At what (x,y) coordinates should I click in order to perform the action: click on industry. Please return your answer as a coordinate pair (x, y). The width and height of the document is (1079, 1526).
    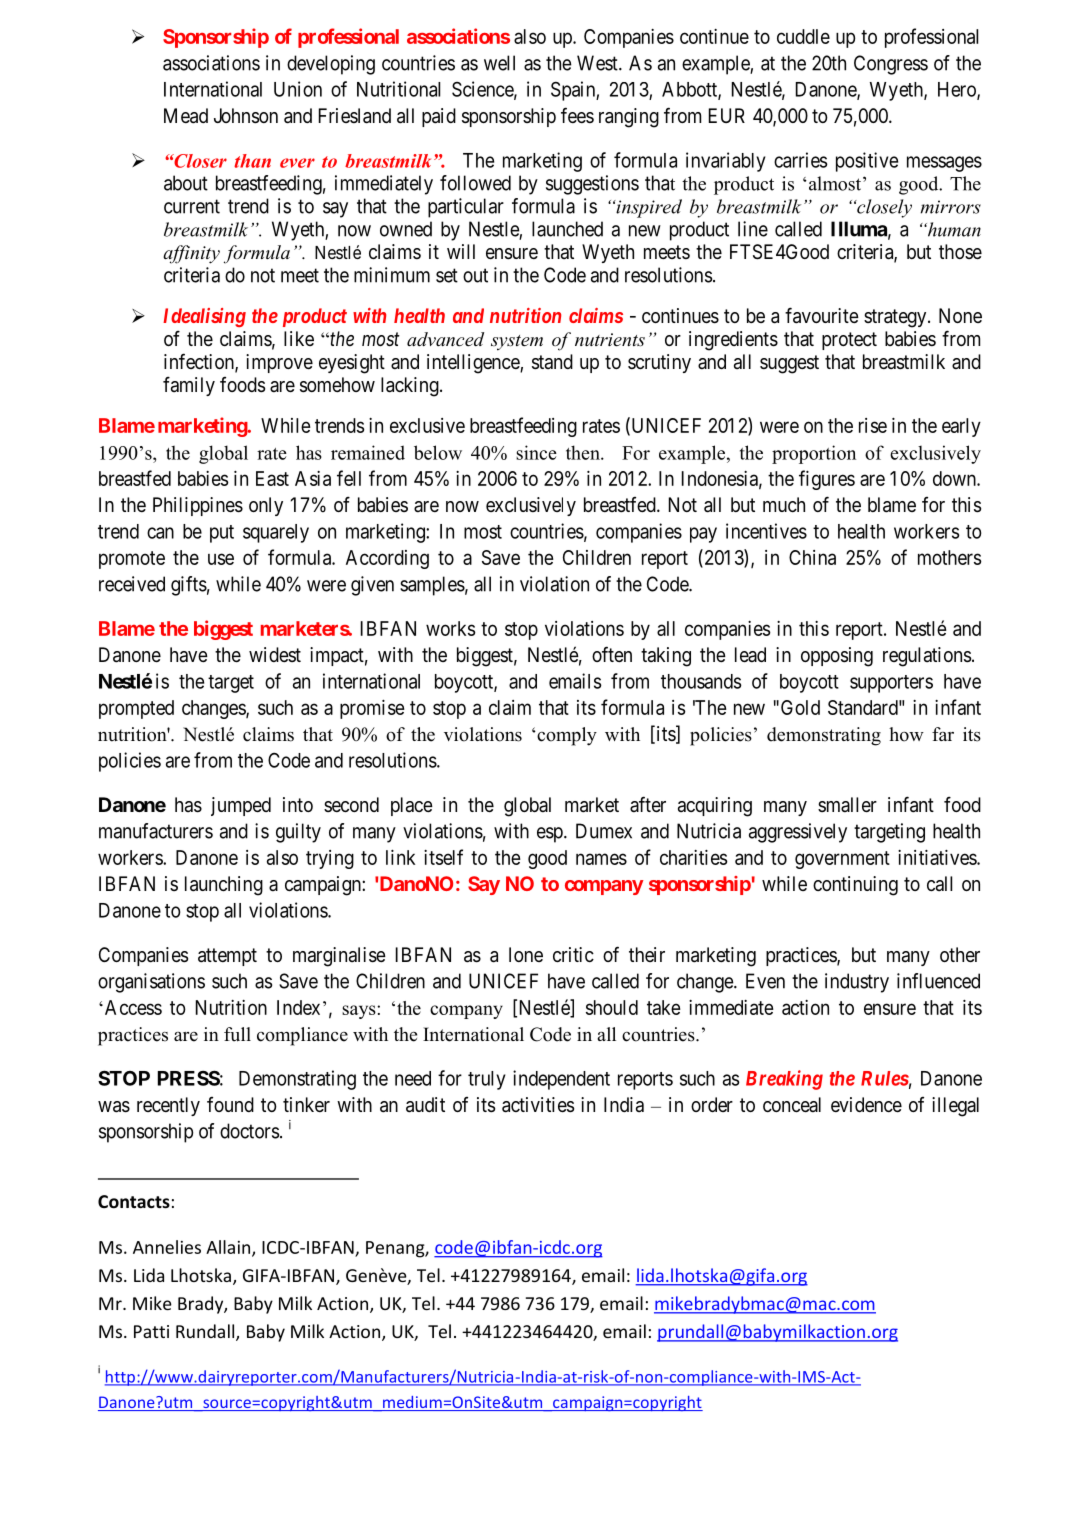
    Looking at the image, I should click on (857, 983).
